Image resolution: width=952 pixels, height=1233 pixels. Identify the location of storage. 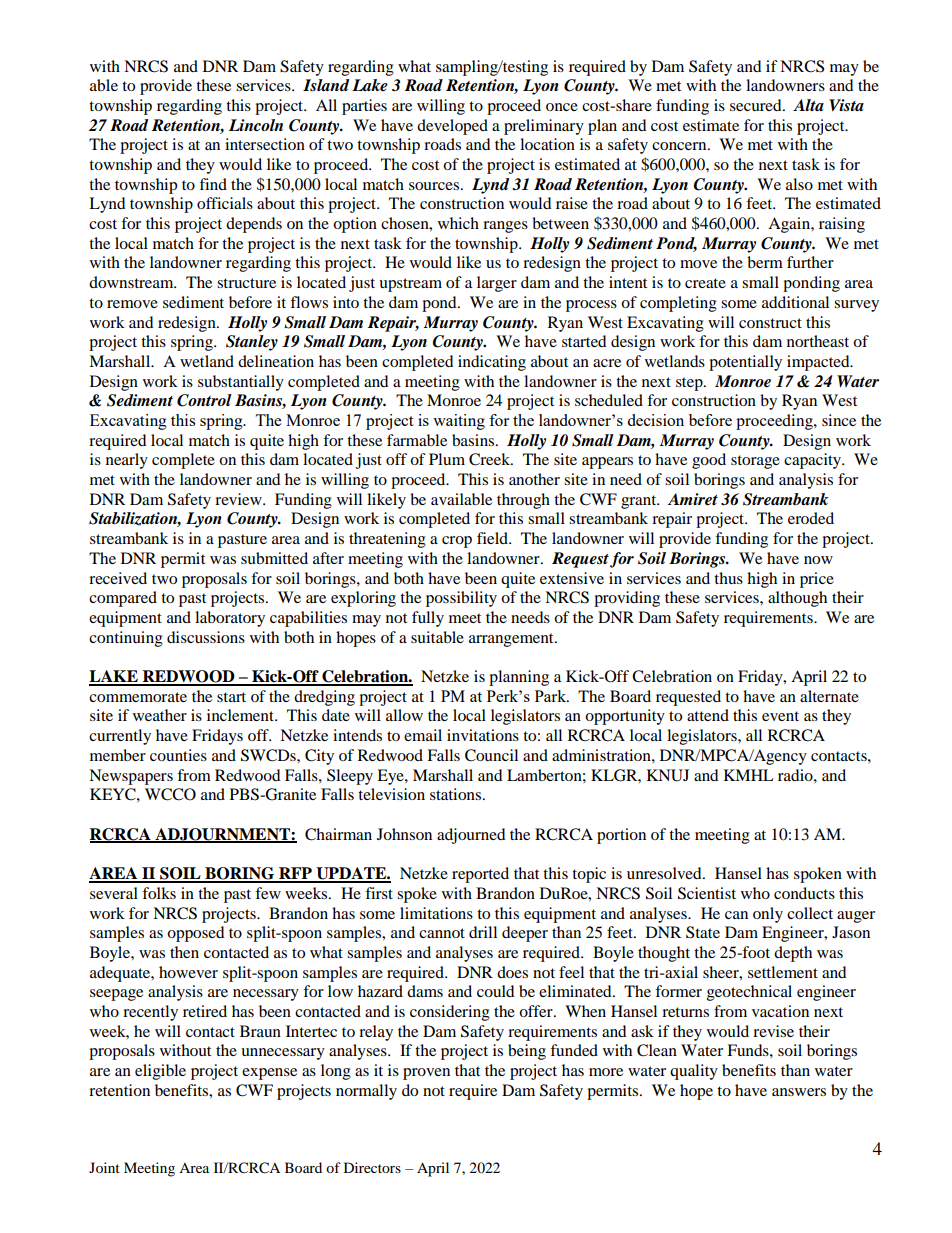
(755, 462).
